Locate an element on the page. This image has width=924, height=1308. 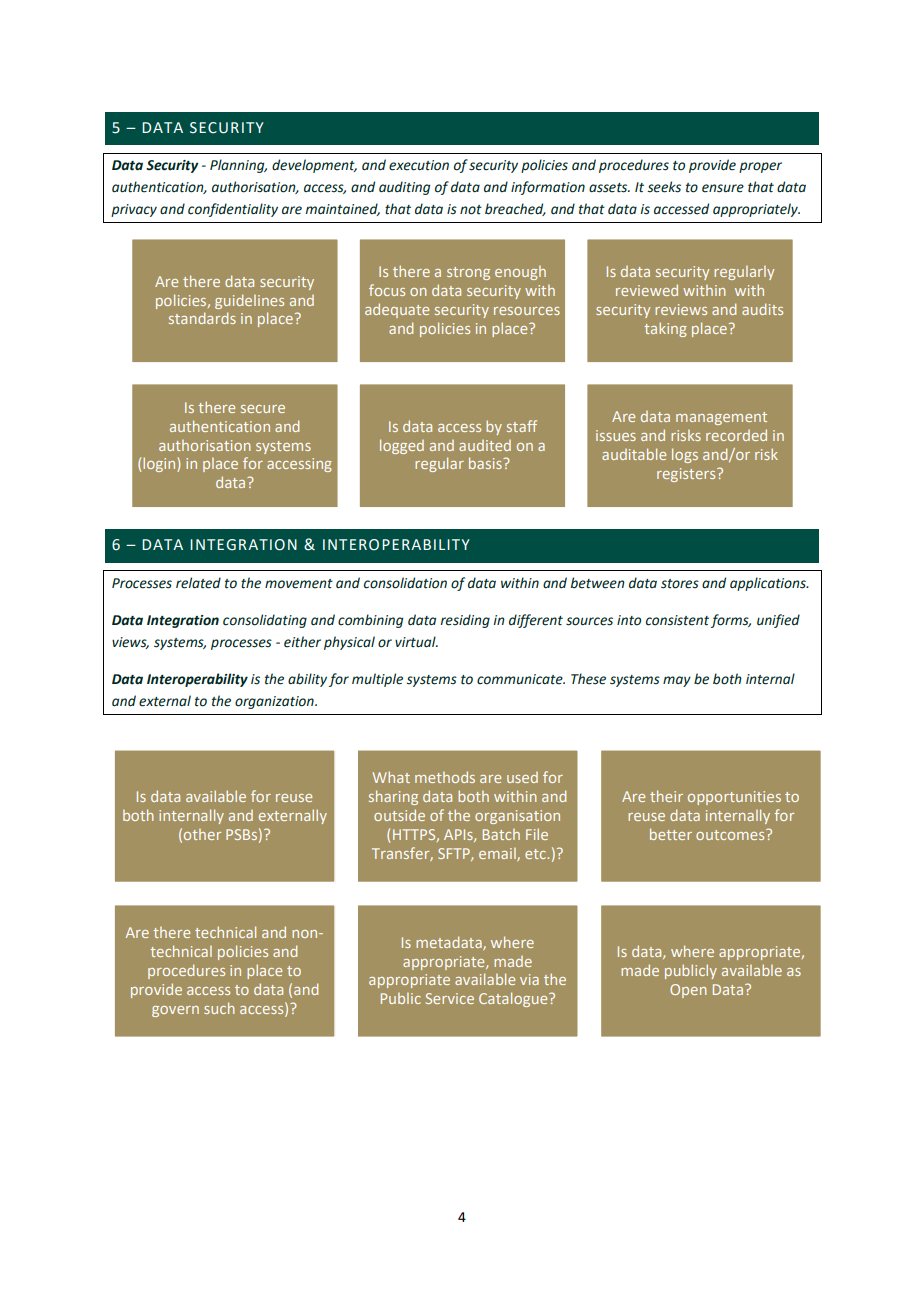
stores is located at coordinates (680, 584).
